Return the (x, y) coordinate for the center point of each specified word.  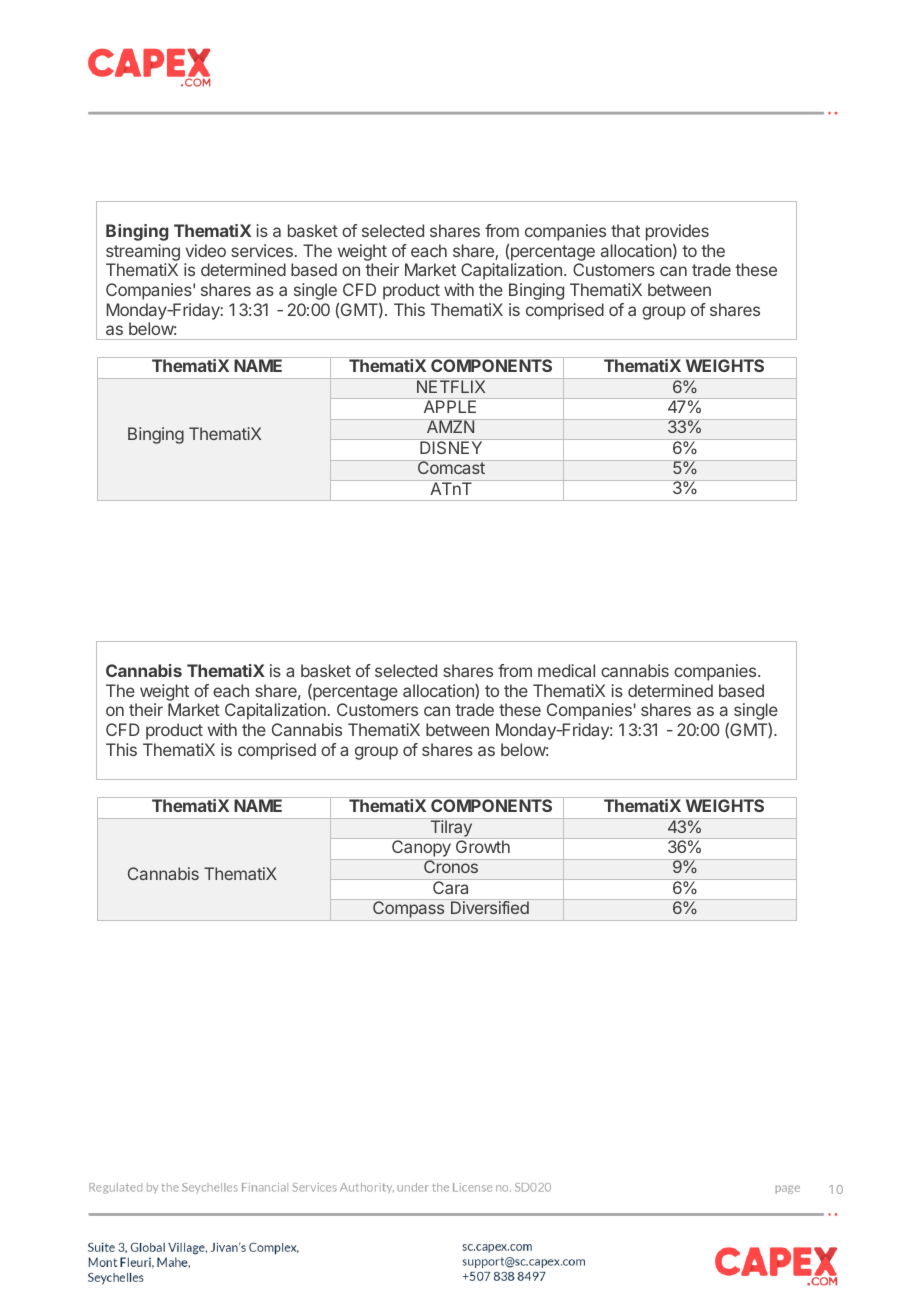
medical (566, 670)
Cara (451, 886)
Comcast (451, 467)
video (206, 250)
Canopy (421, 849)
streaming (143, 254)
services (262, 250)
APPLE (450, 406)
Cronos (451, 866)
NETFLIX (451, 385)
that (625, 230)
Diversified (490, 907)
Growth (483, 845)
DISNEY (451, 446)
